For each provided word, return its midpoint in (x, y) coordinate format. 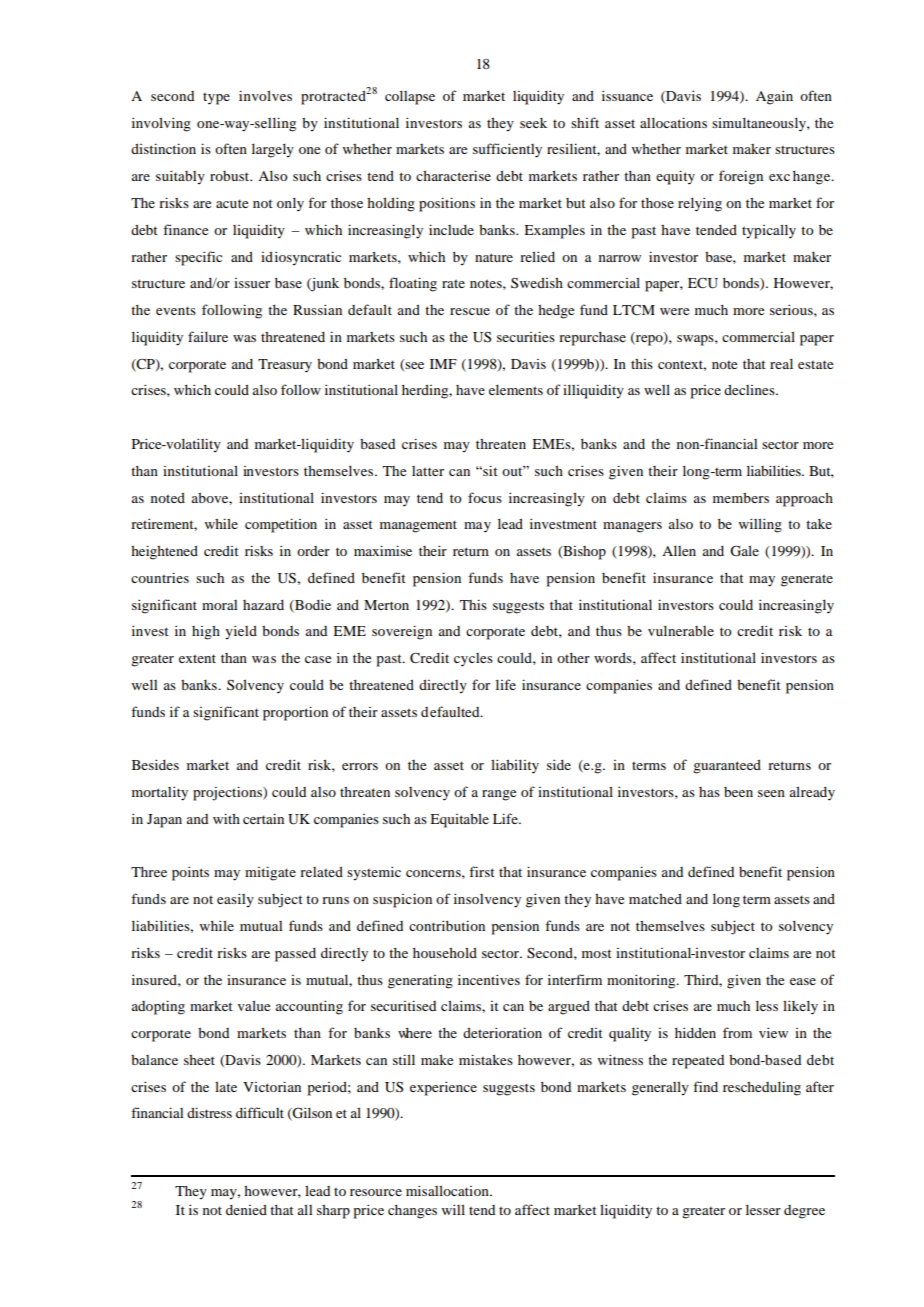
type (216, 99)
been (738, 792)
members (741, 498)
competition (281, 525)
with (226, 818)
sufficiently (507, 150)
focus (485, 497)
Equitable (459, 820)
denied (246, 1210)
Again (774, 97)
